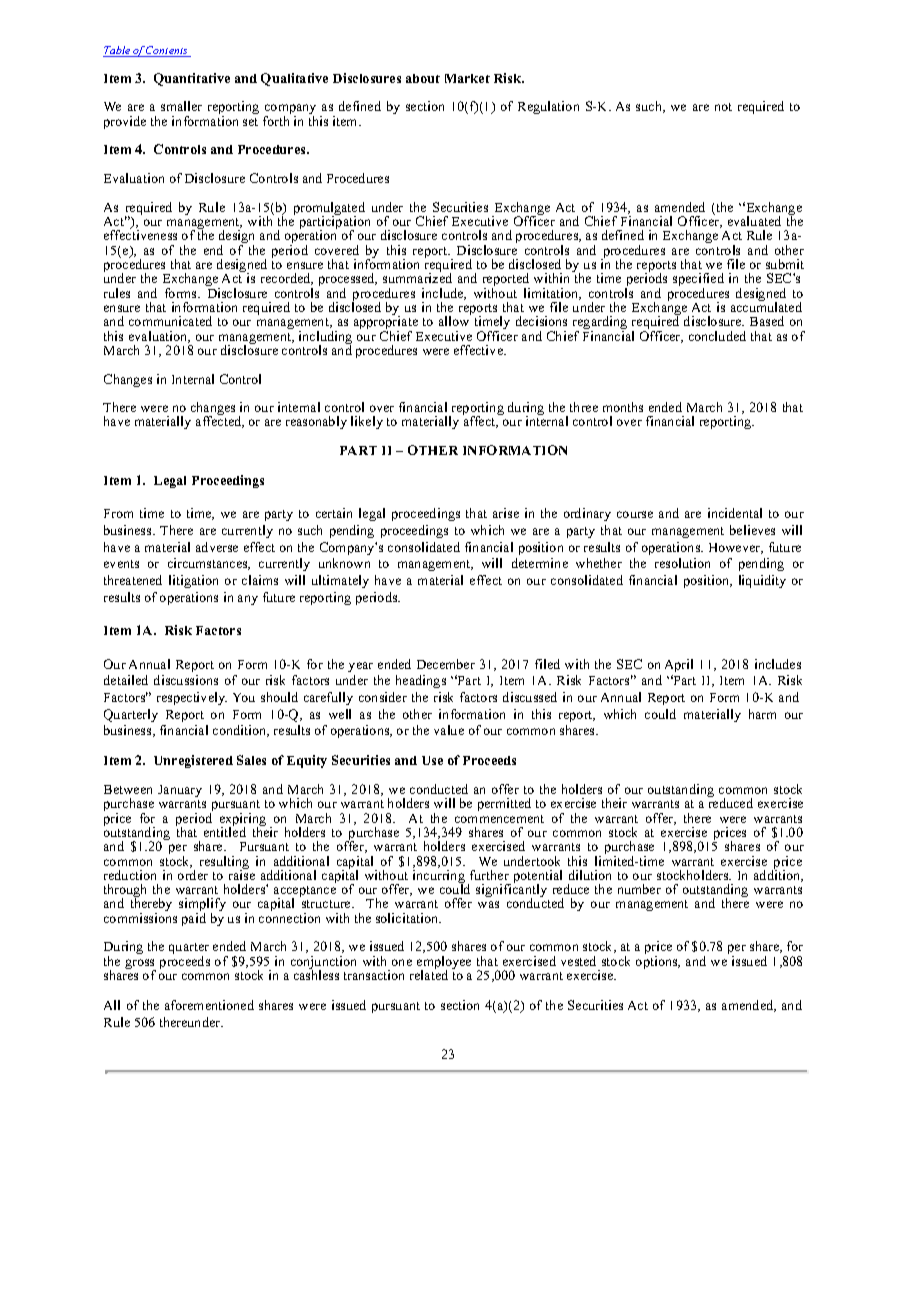  I want to click on aforementioned, so click(209, 1005).
